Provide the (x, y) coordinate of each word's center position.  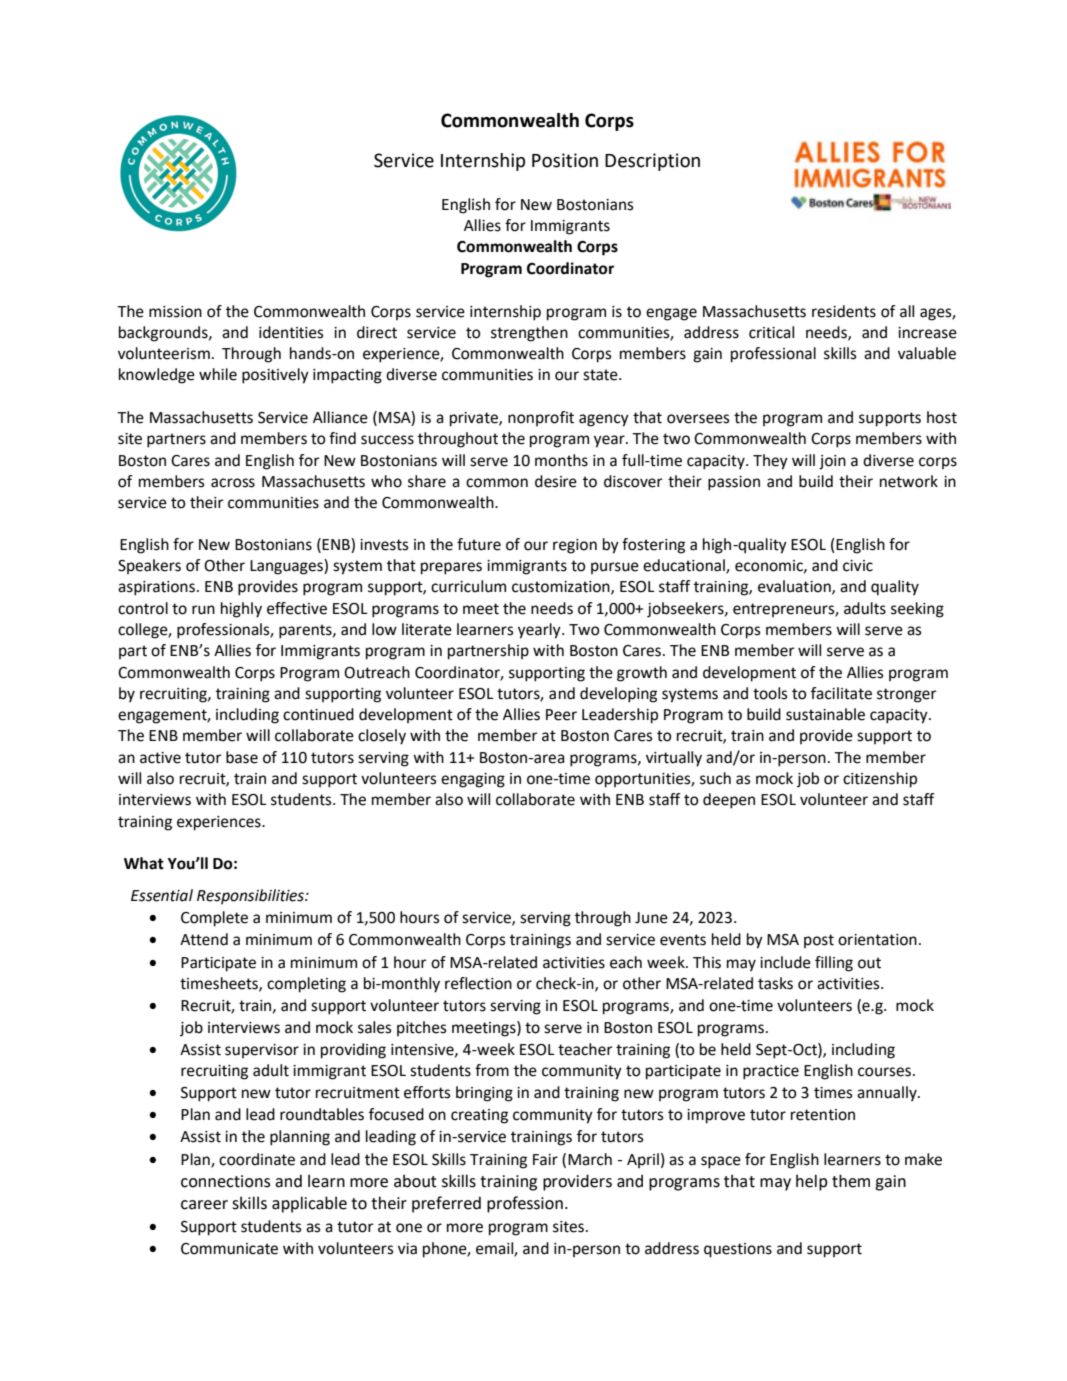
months (561, 460)
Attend (204, 939)
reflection (478, 983)
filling (834, 964)
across (233, 483)
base (242, 757)
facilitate (841, 693)
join (832, 462)
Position (565, 160)
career (204, 1205)
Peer (561, 715)
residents (844, 311)
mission (175, 312)
